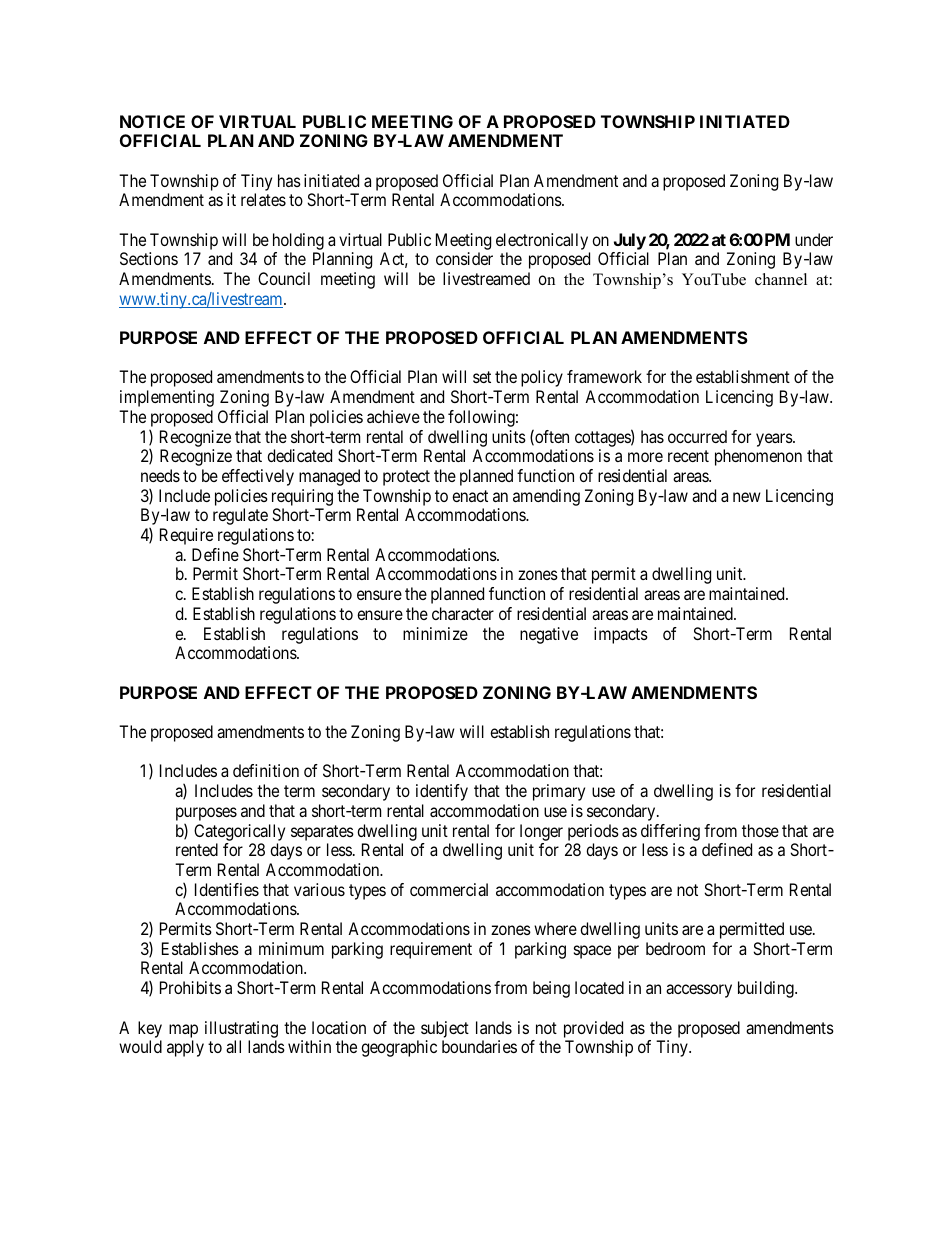 Image resolution: width=952 pixels, height=1233 pixels. What do you see at coordinates (482, 377) in the document?
I see `set` at bounding box center [482, 377].
